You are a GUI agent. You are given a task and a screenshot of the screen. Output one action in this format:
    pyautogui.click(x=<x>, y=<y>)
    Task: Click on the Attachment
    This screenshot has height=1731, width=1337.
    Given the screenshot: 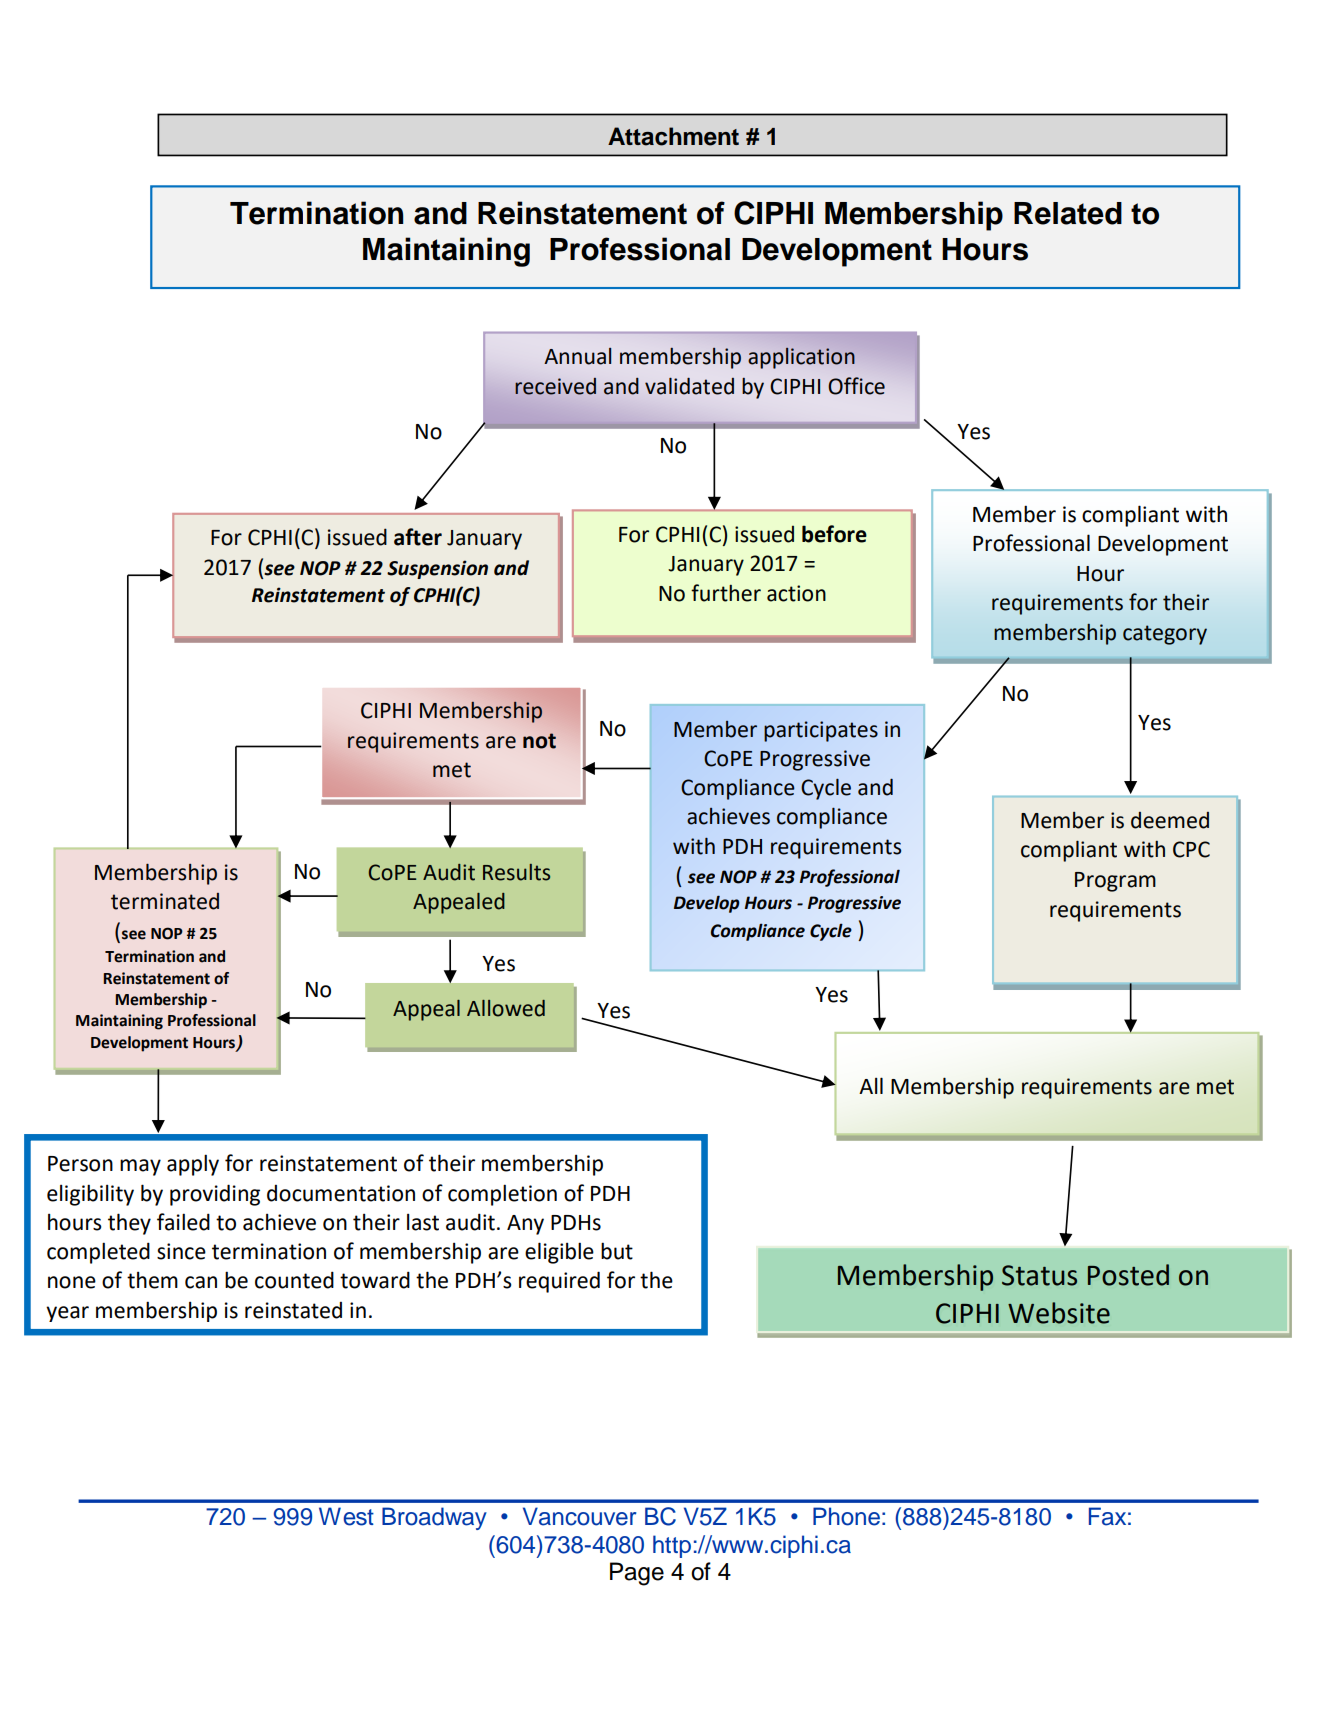 What is the action you would take?
    pyautogui.click(x=673, y=136)
